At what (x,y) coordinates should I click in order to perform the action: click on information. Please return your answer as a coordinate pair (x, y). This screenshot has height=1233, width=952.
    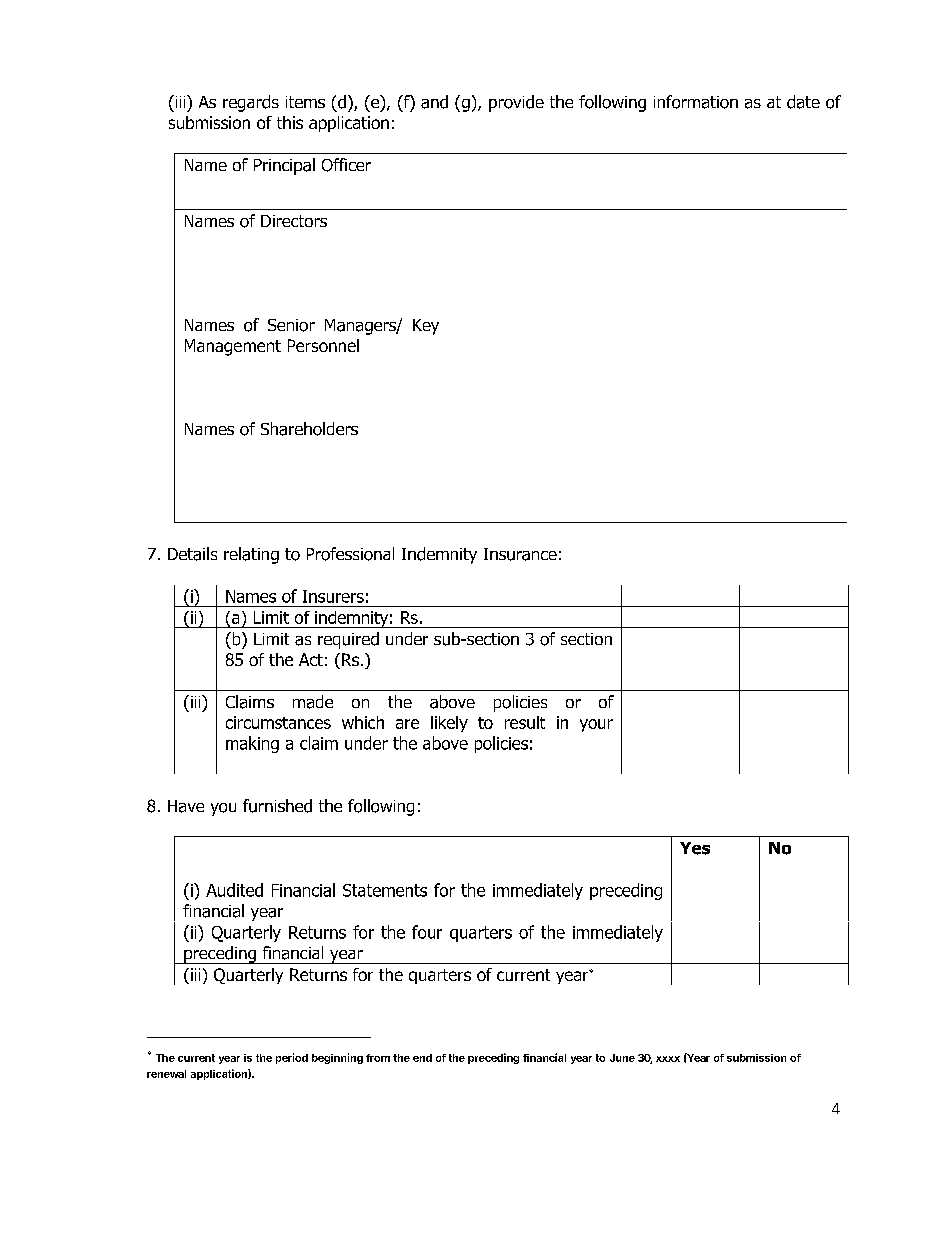
    Looking at the image, I should click on (696, 102).
